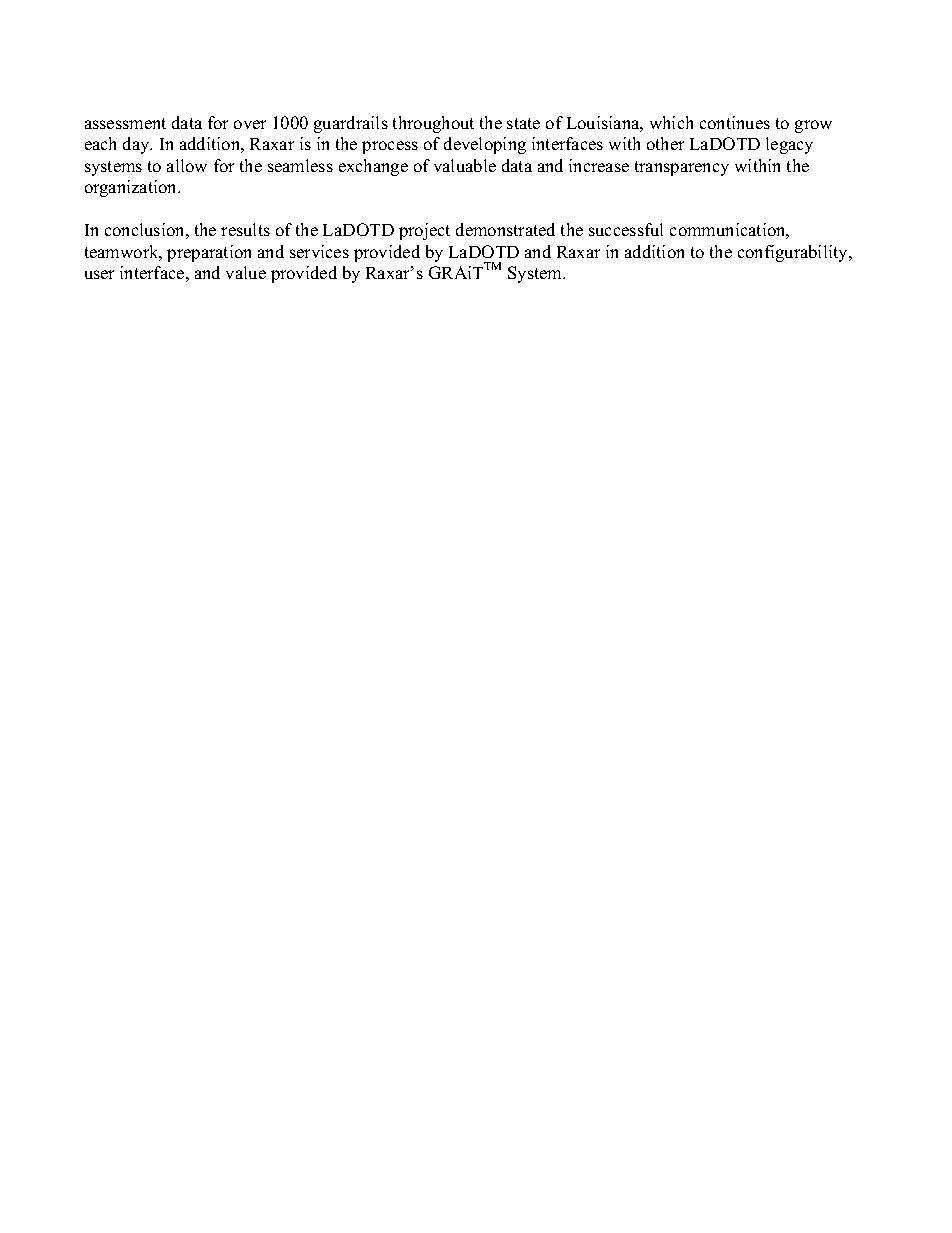  Describe the element at coordinates (626, 229) in the screenshot. I see `successful` at that location.
